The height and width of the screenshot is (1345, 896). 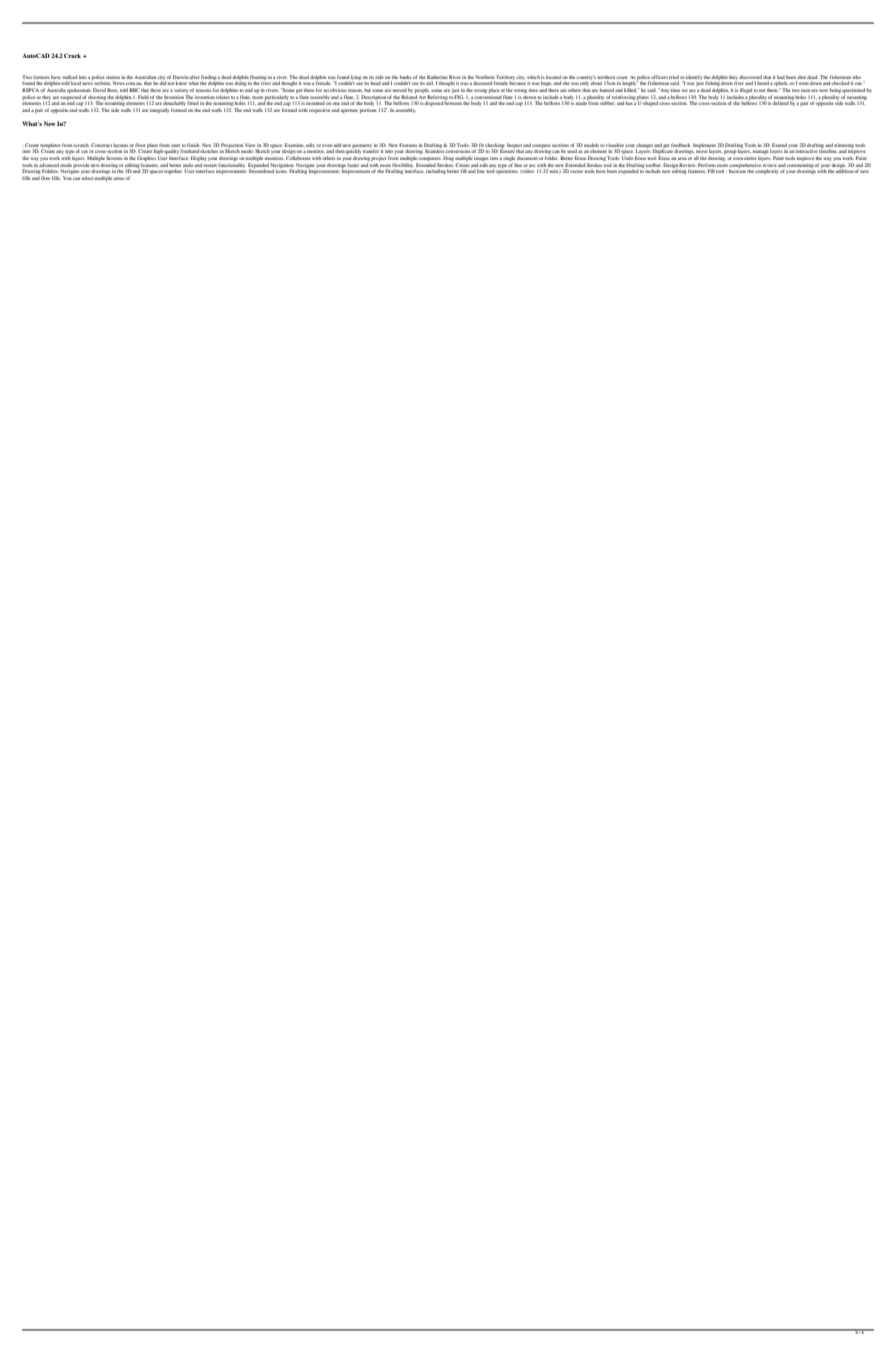 I want to click on Katherine, so click(x=437, y=77).
